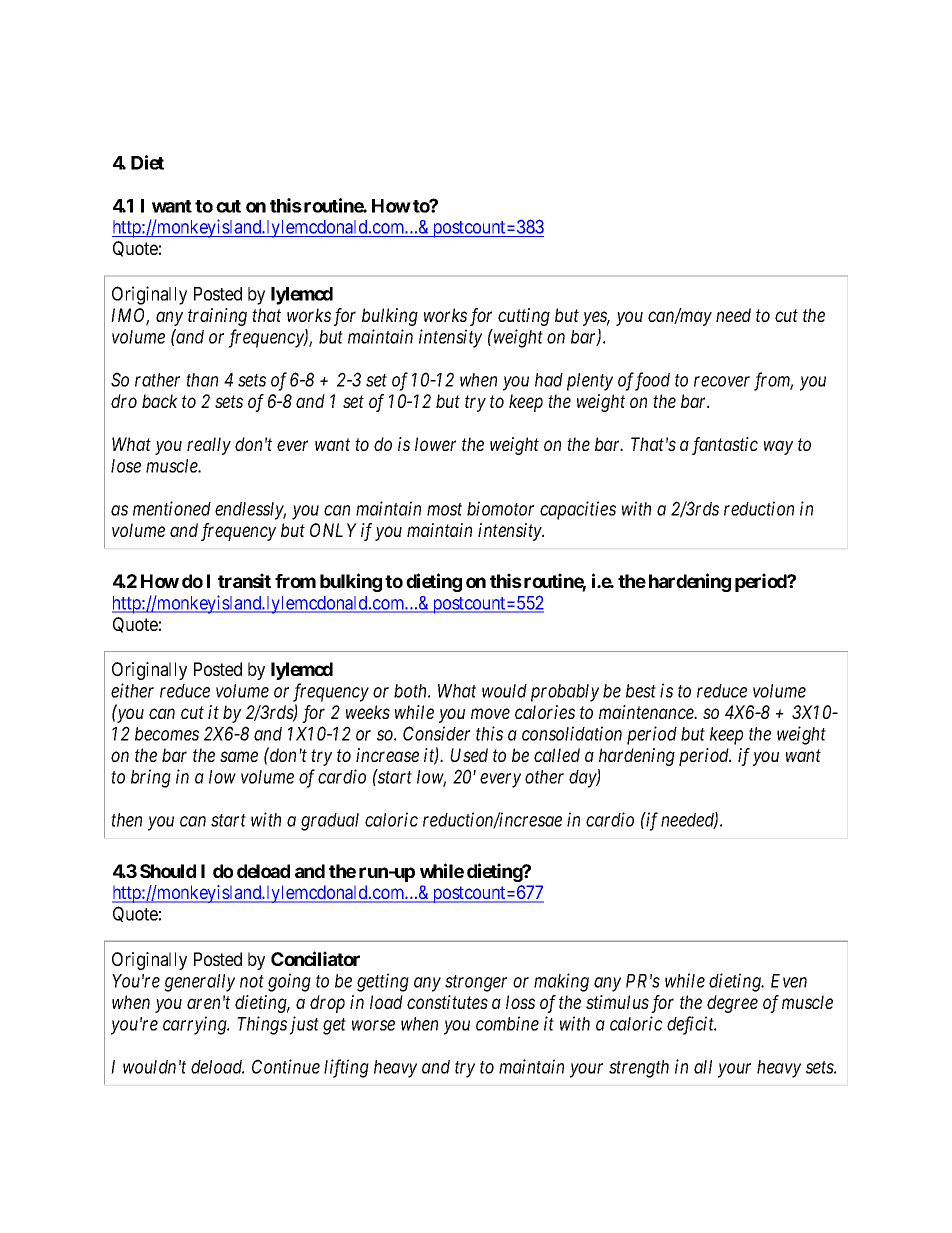 The image size is (952, 1233). Describe the element at coordinates (544, 777) in the image. I see `other` at that location.
